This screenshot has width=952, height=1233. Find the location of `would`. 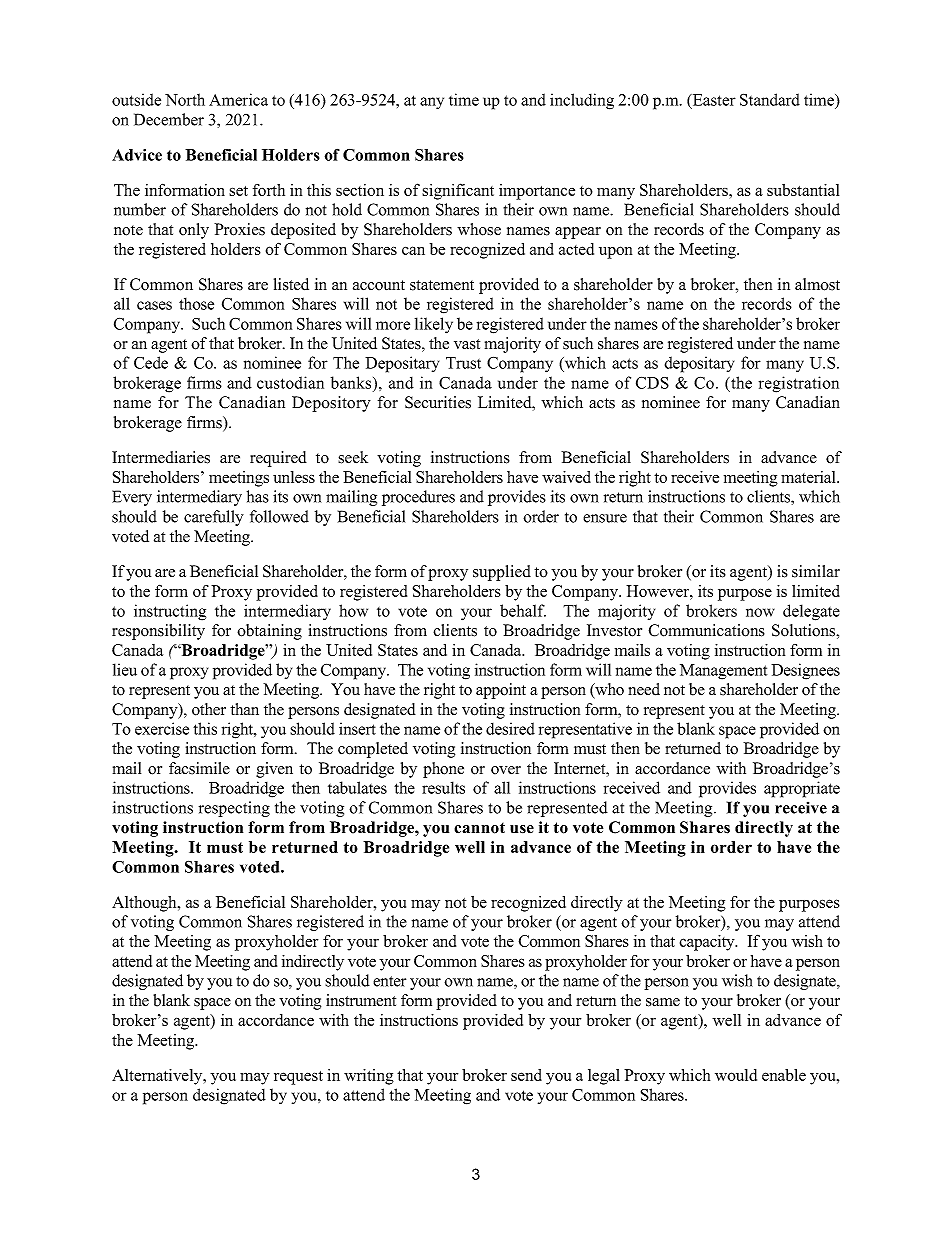

would is located at coordinates (736, 1075).
